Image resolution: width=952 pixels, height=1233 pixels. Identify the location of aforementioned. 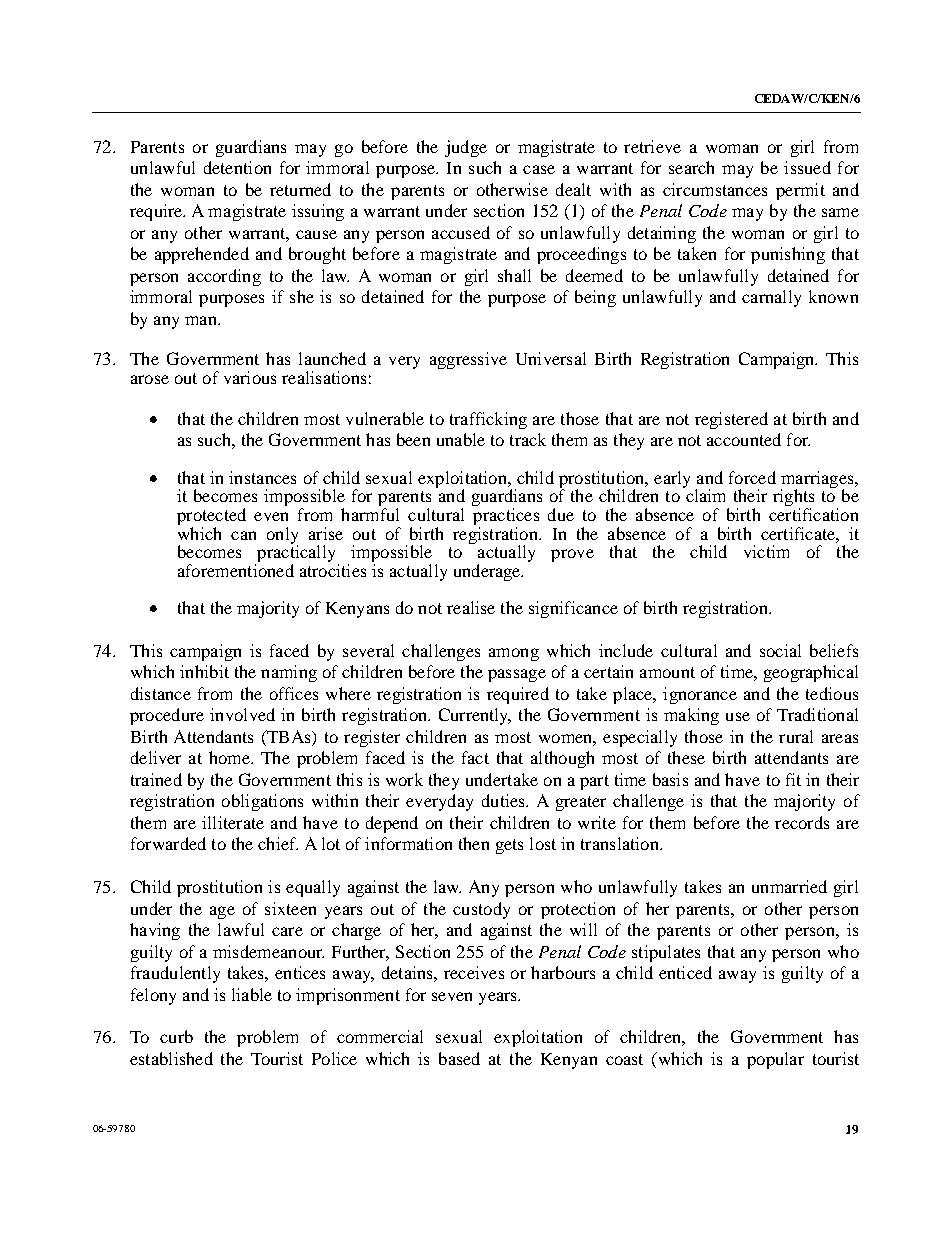
(236, 570).
